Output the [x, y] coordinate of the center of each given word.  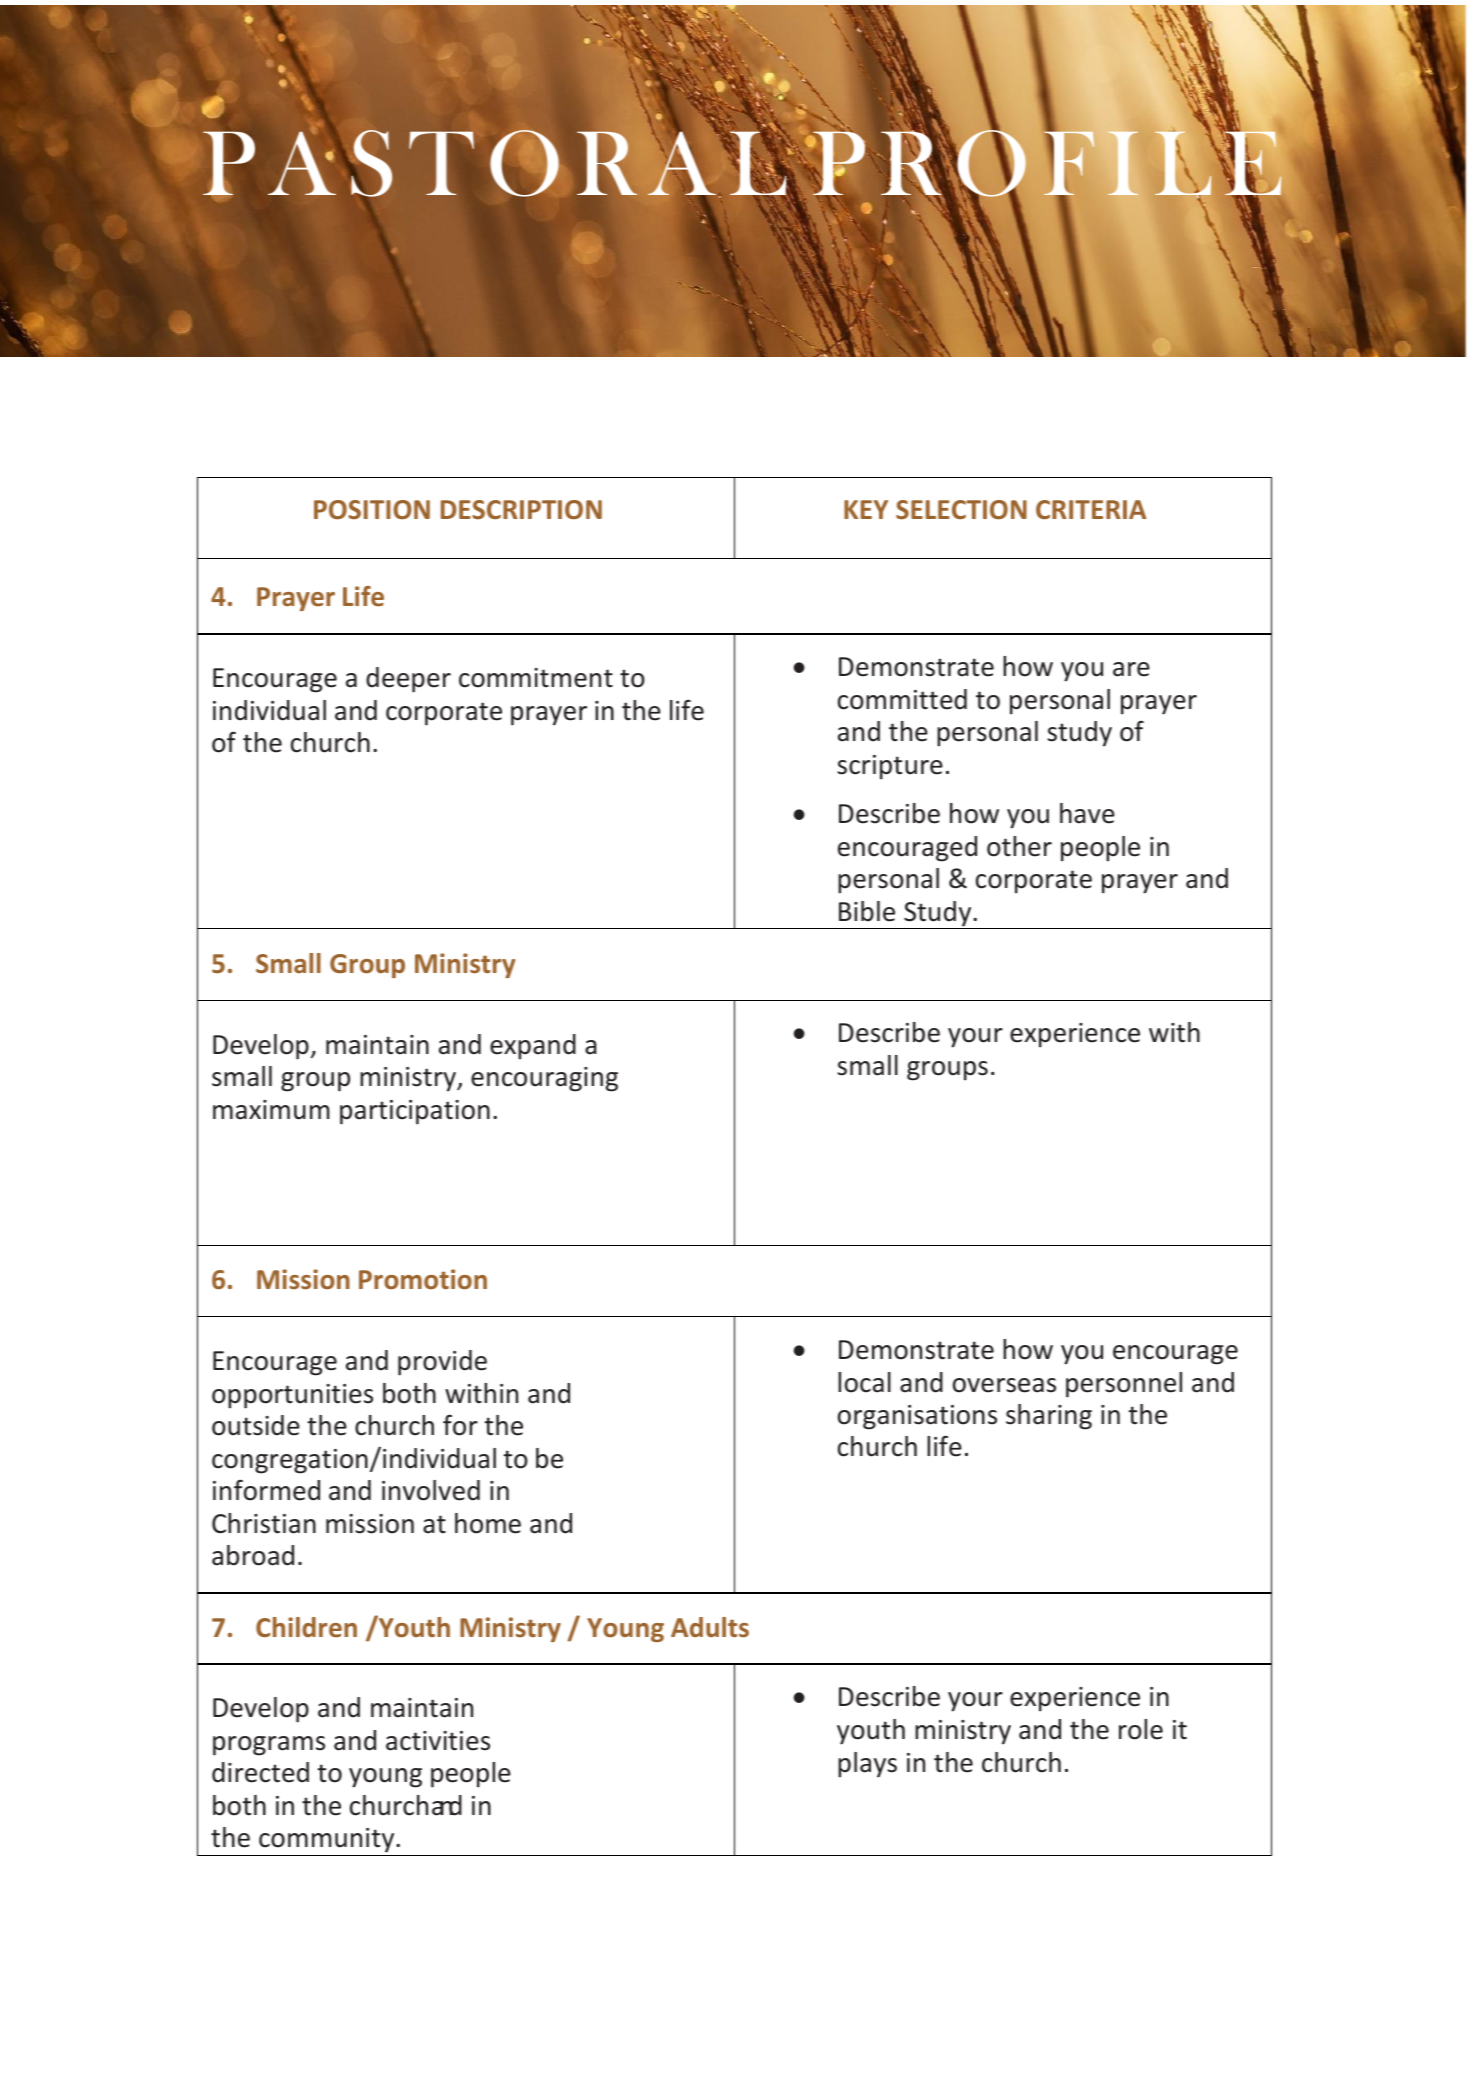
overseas [1004, 1385]
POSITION [372, 510]
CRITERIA [1091, 509]
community [327, 1842]
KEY [866, 509]
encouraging [544, 1079]
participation [415, 1112]
